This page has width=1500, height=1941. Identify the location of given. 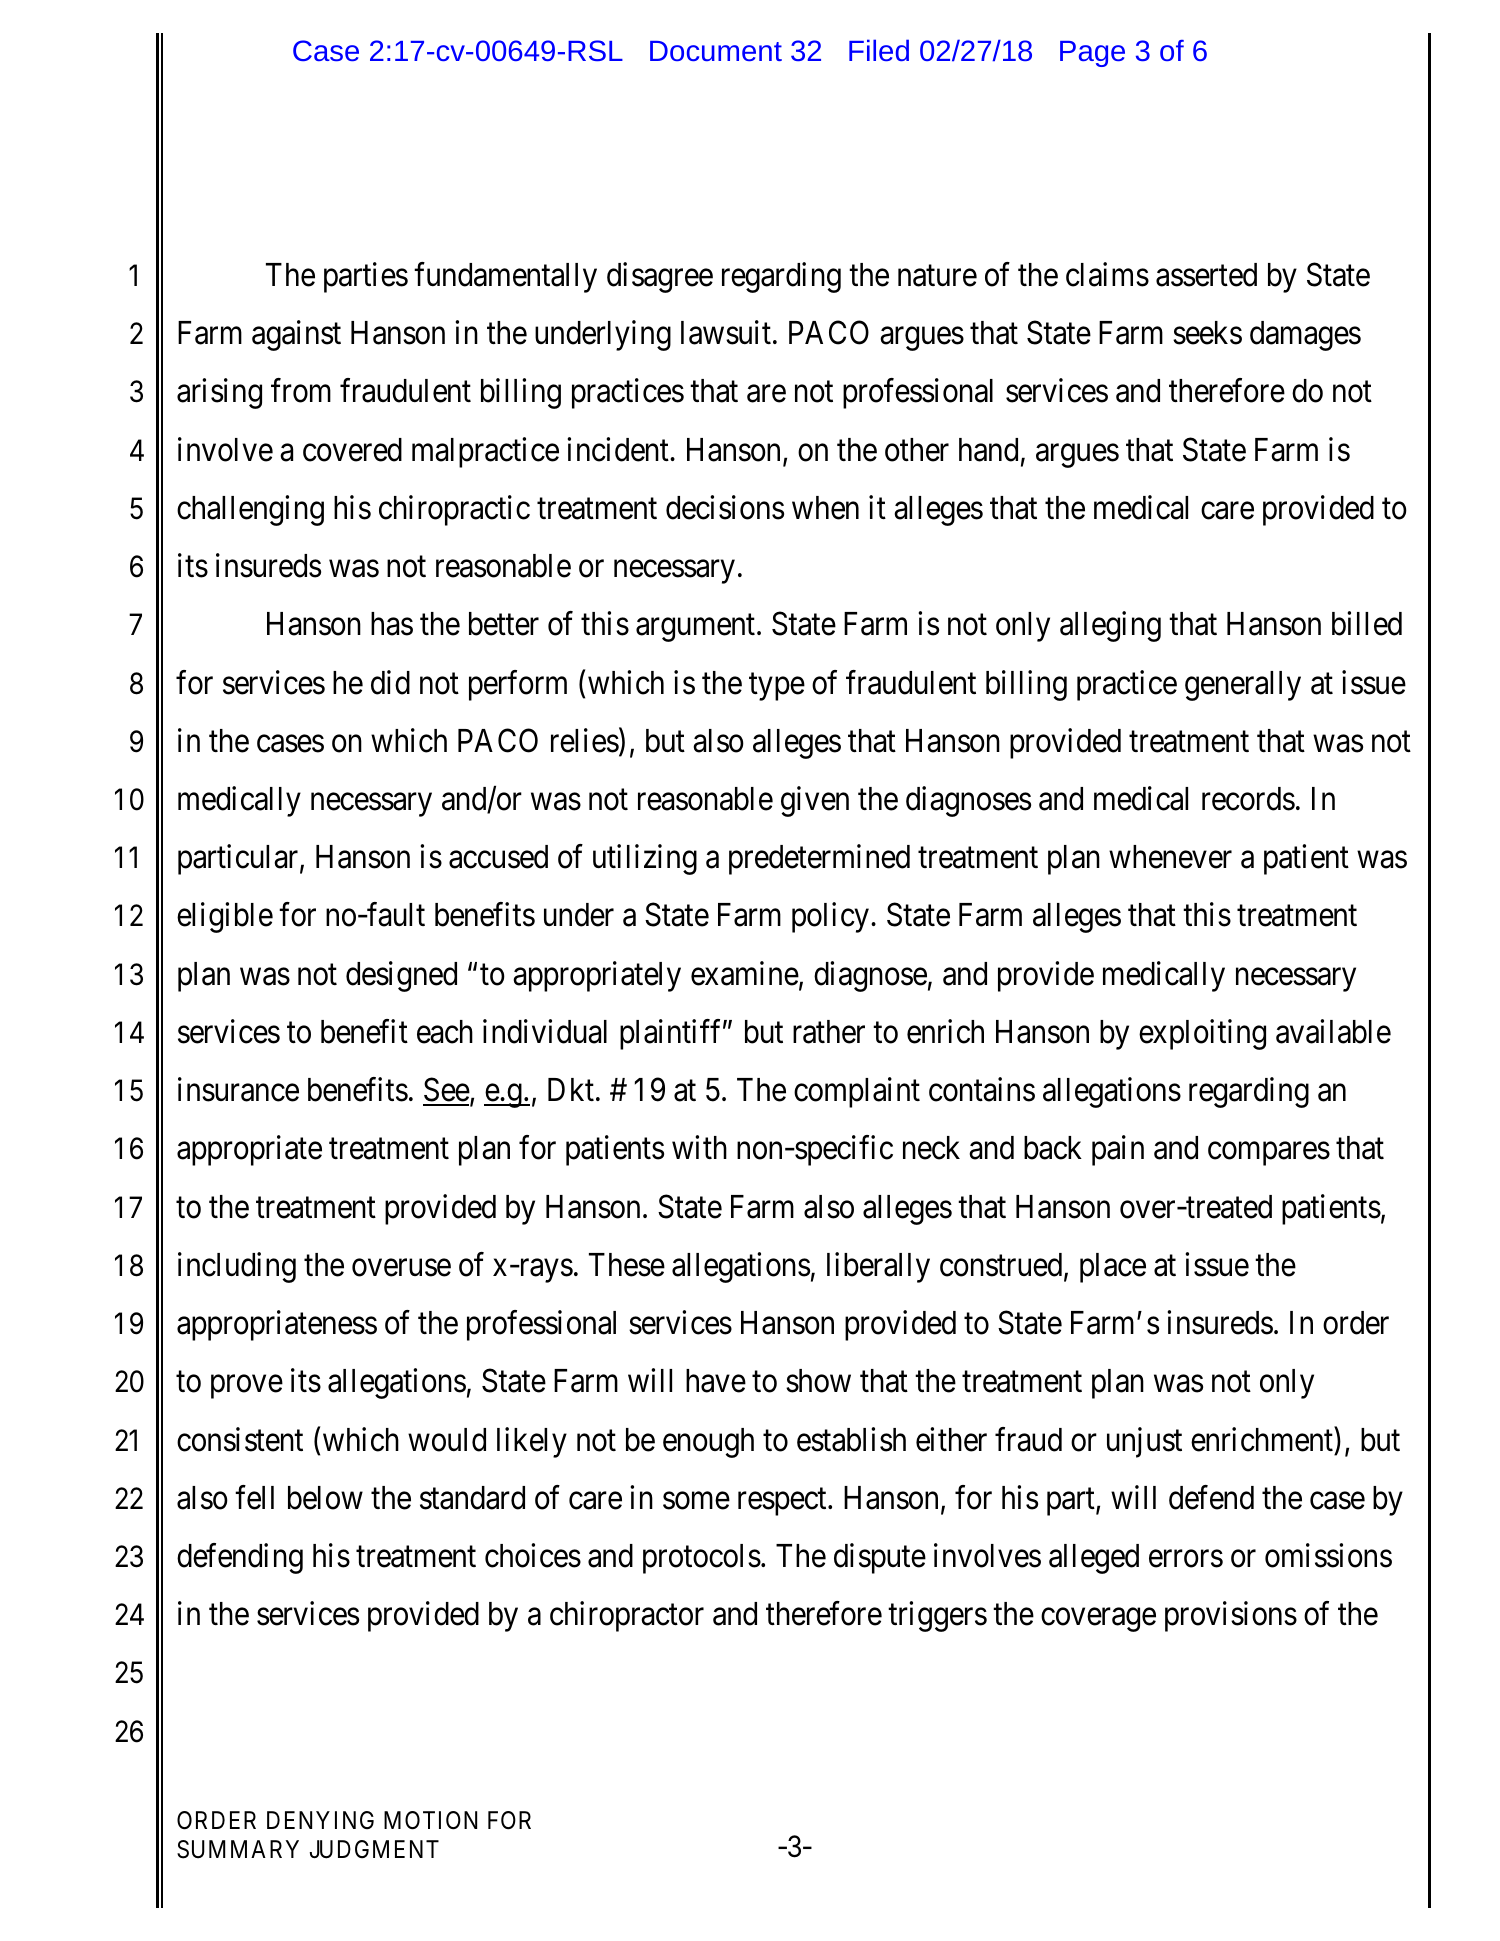
(815, 801).
